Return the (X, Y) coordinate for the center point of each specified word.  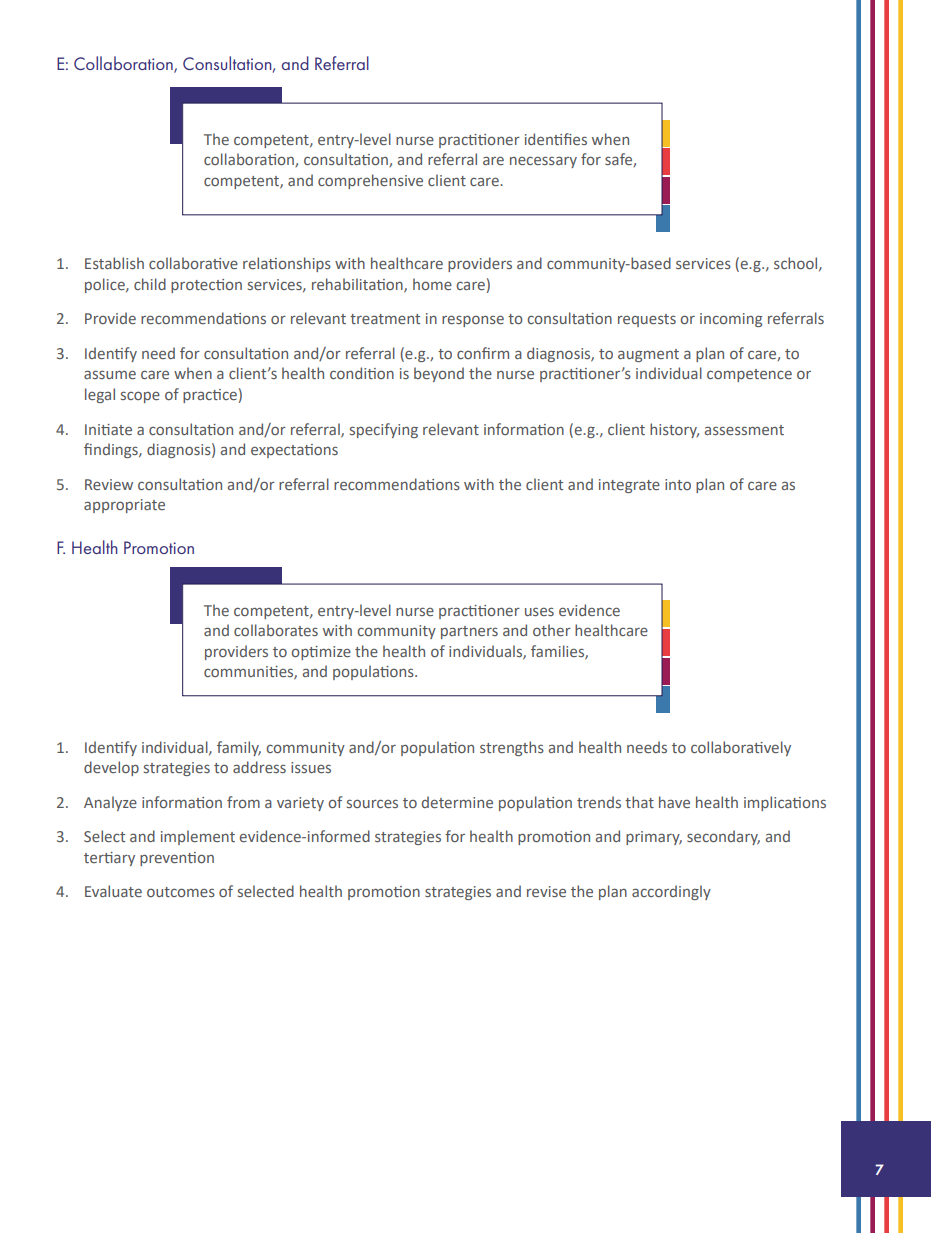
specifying (384, 430)
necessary (543, 162)
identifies (556, 139)
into (678, 484)
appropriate (124, 506)
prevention (177, 859)
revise (546, 891)
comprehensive (370, 181)
